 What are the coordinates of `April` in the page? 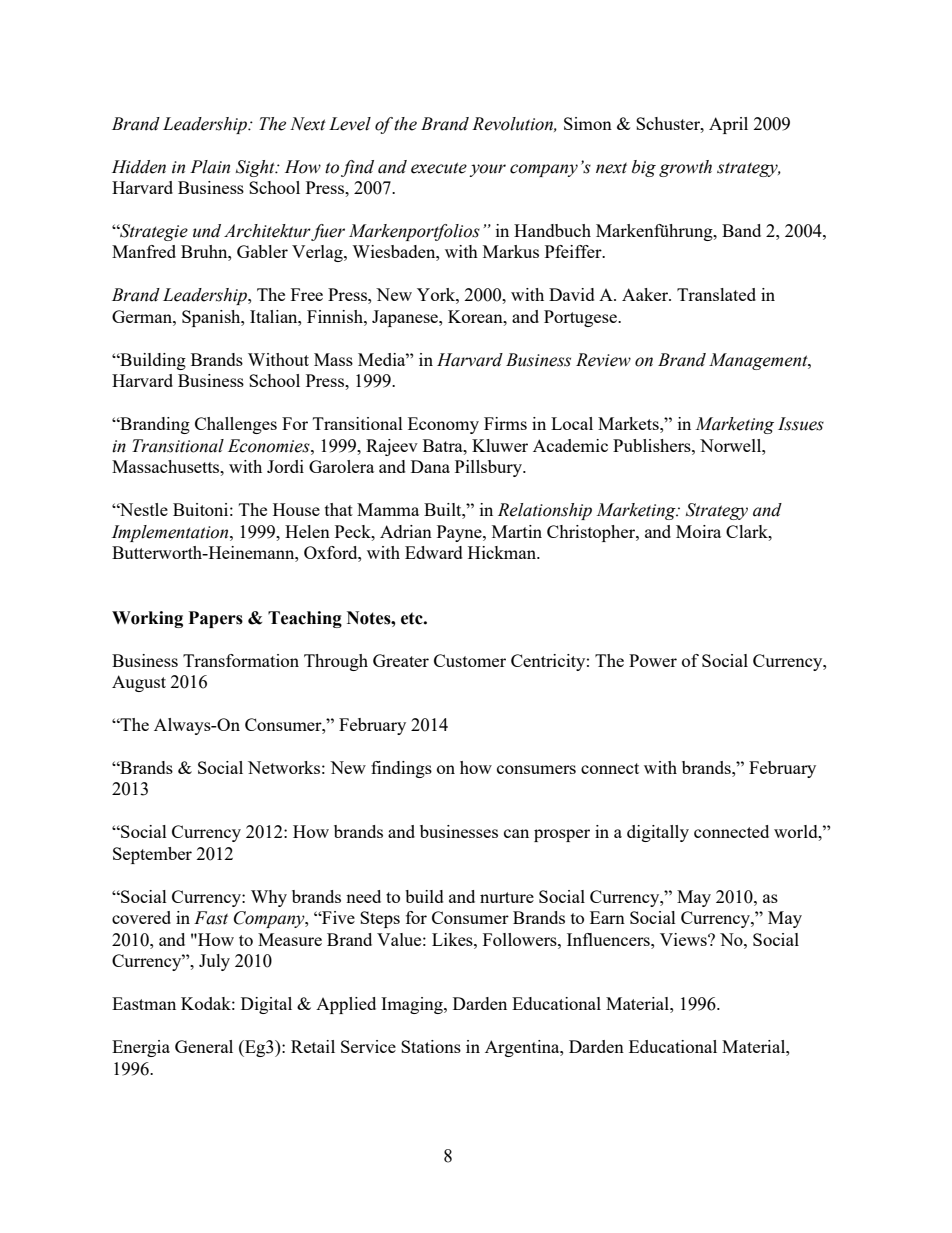 It's located at (728, 125).
